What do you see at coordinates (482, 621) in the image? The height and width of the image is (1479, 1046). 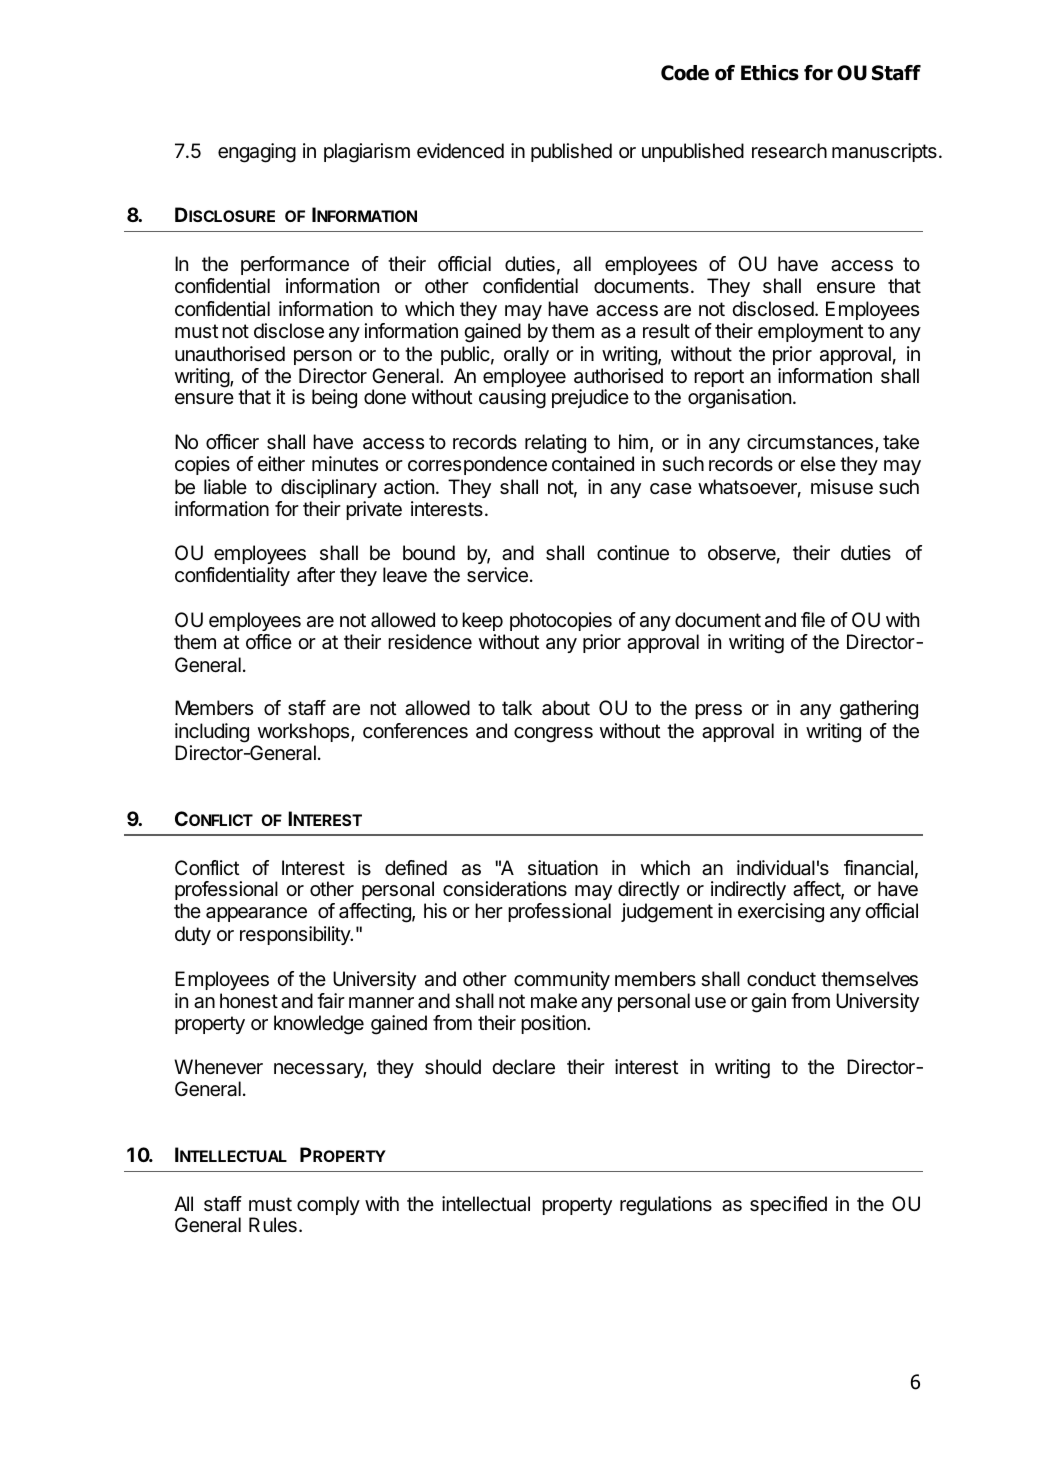 I see `keep` at bounding box center [482, 621].
